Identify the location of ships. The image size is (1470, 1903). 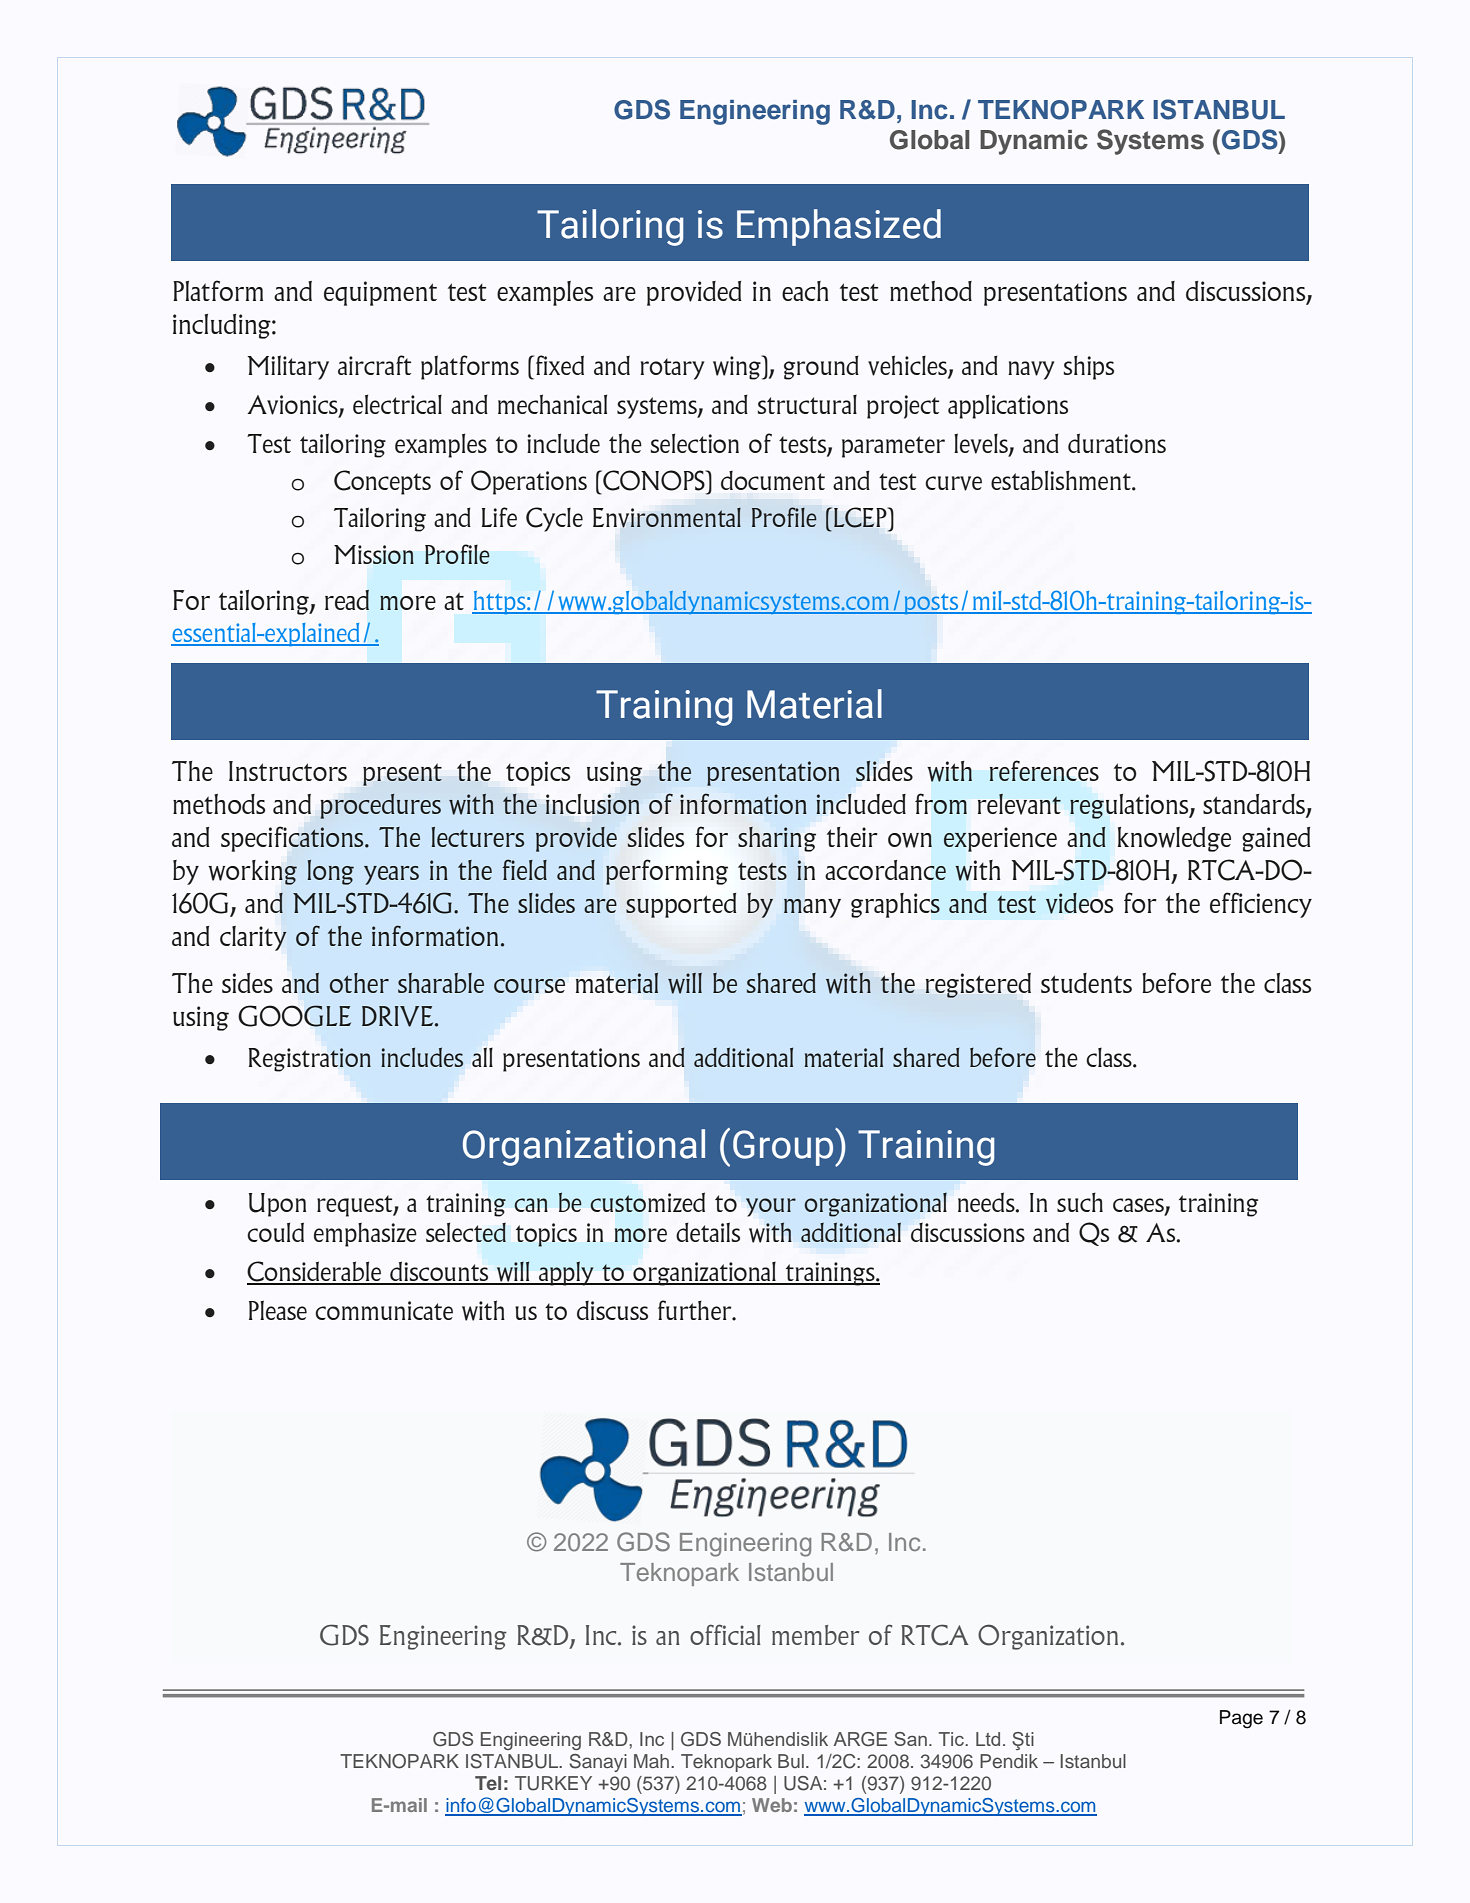
(1089, 367).
